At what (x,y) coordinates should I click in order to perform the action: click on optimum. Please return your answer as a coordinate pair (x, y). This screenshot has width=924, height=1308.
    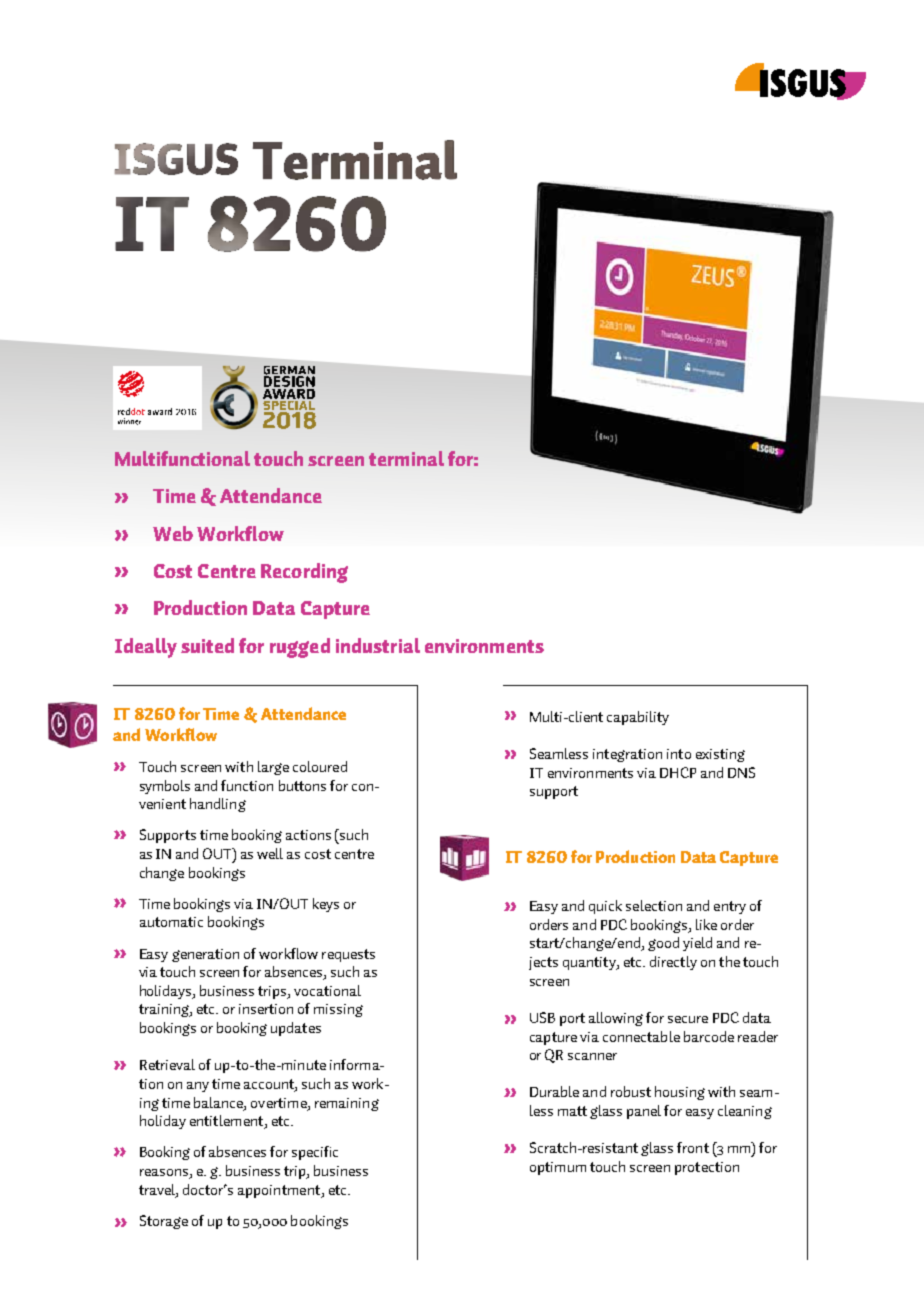
    Looking at the image, I should click on (558, 1168).
